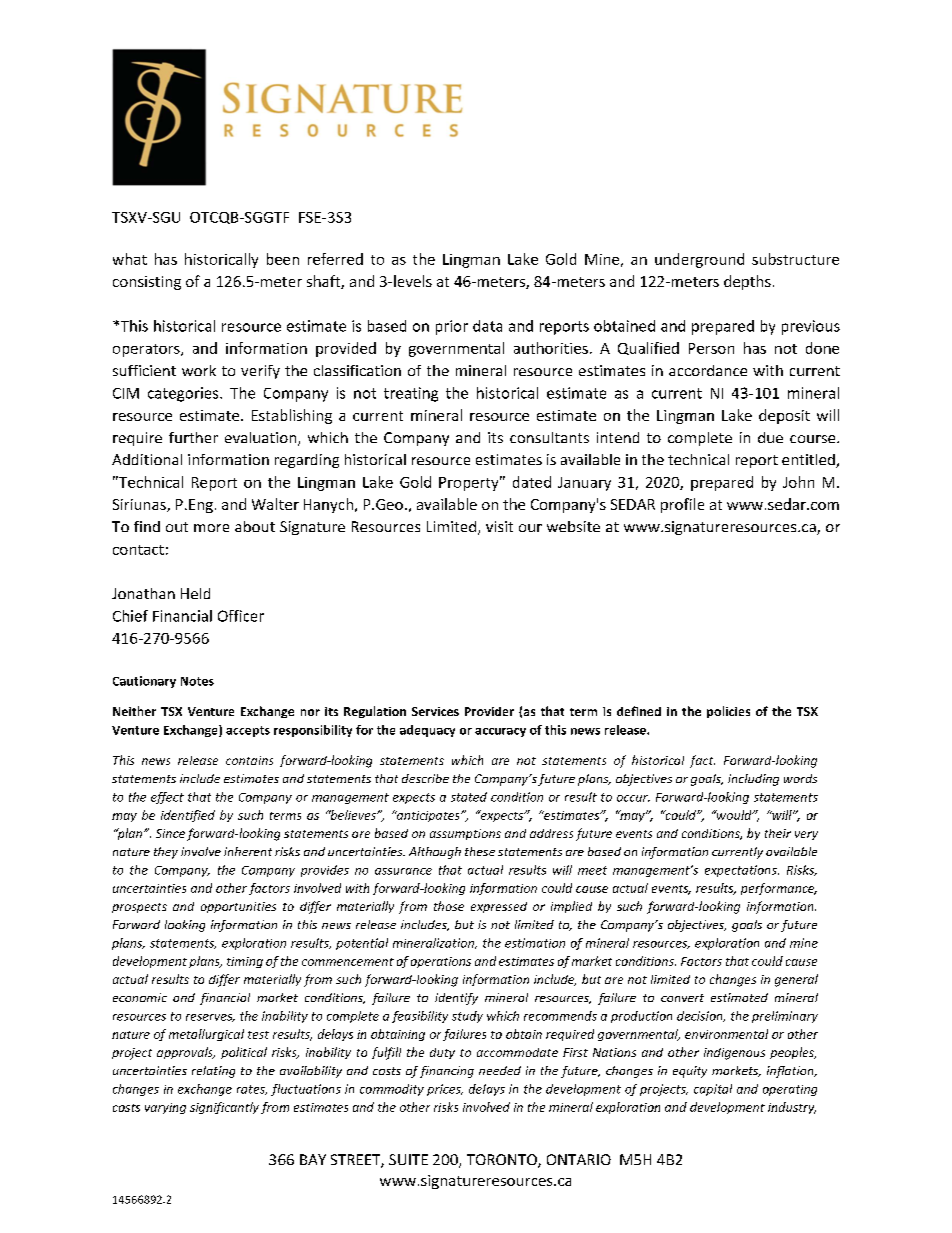 The image size is (952, 1233). I want to click on Provider, so click(489, 711).
